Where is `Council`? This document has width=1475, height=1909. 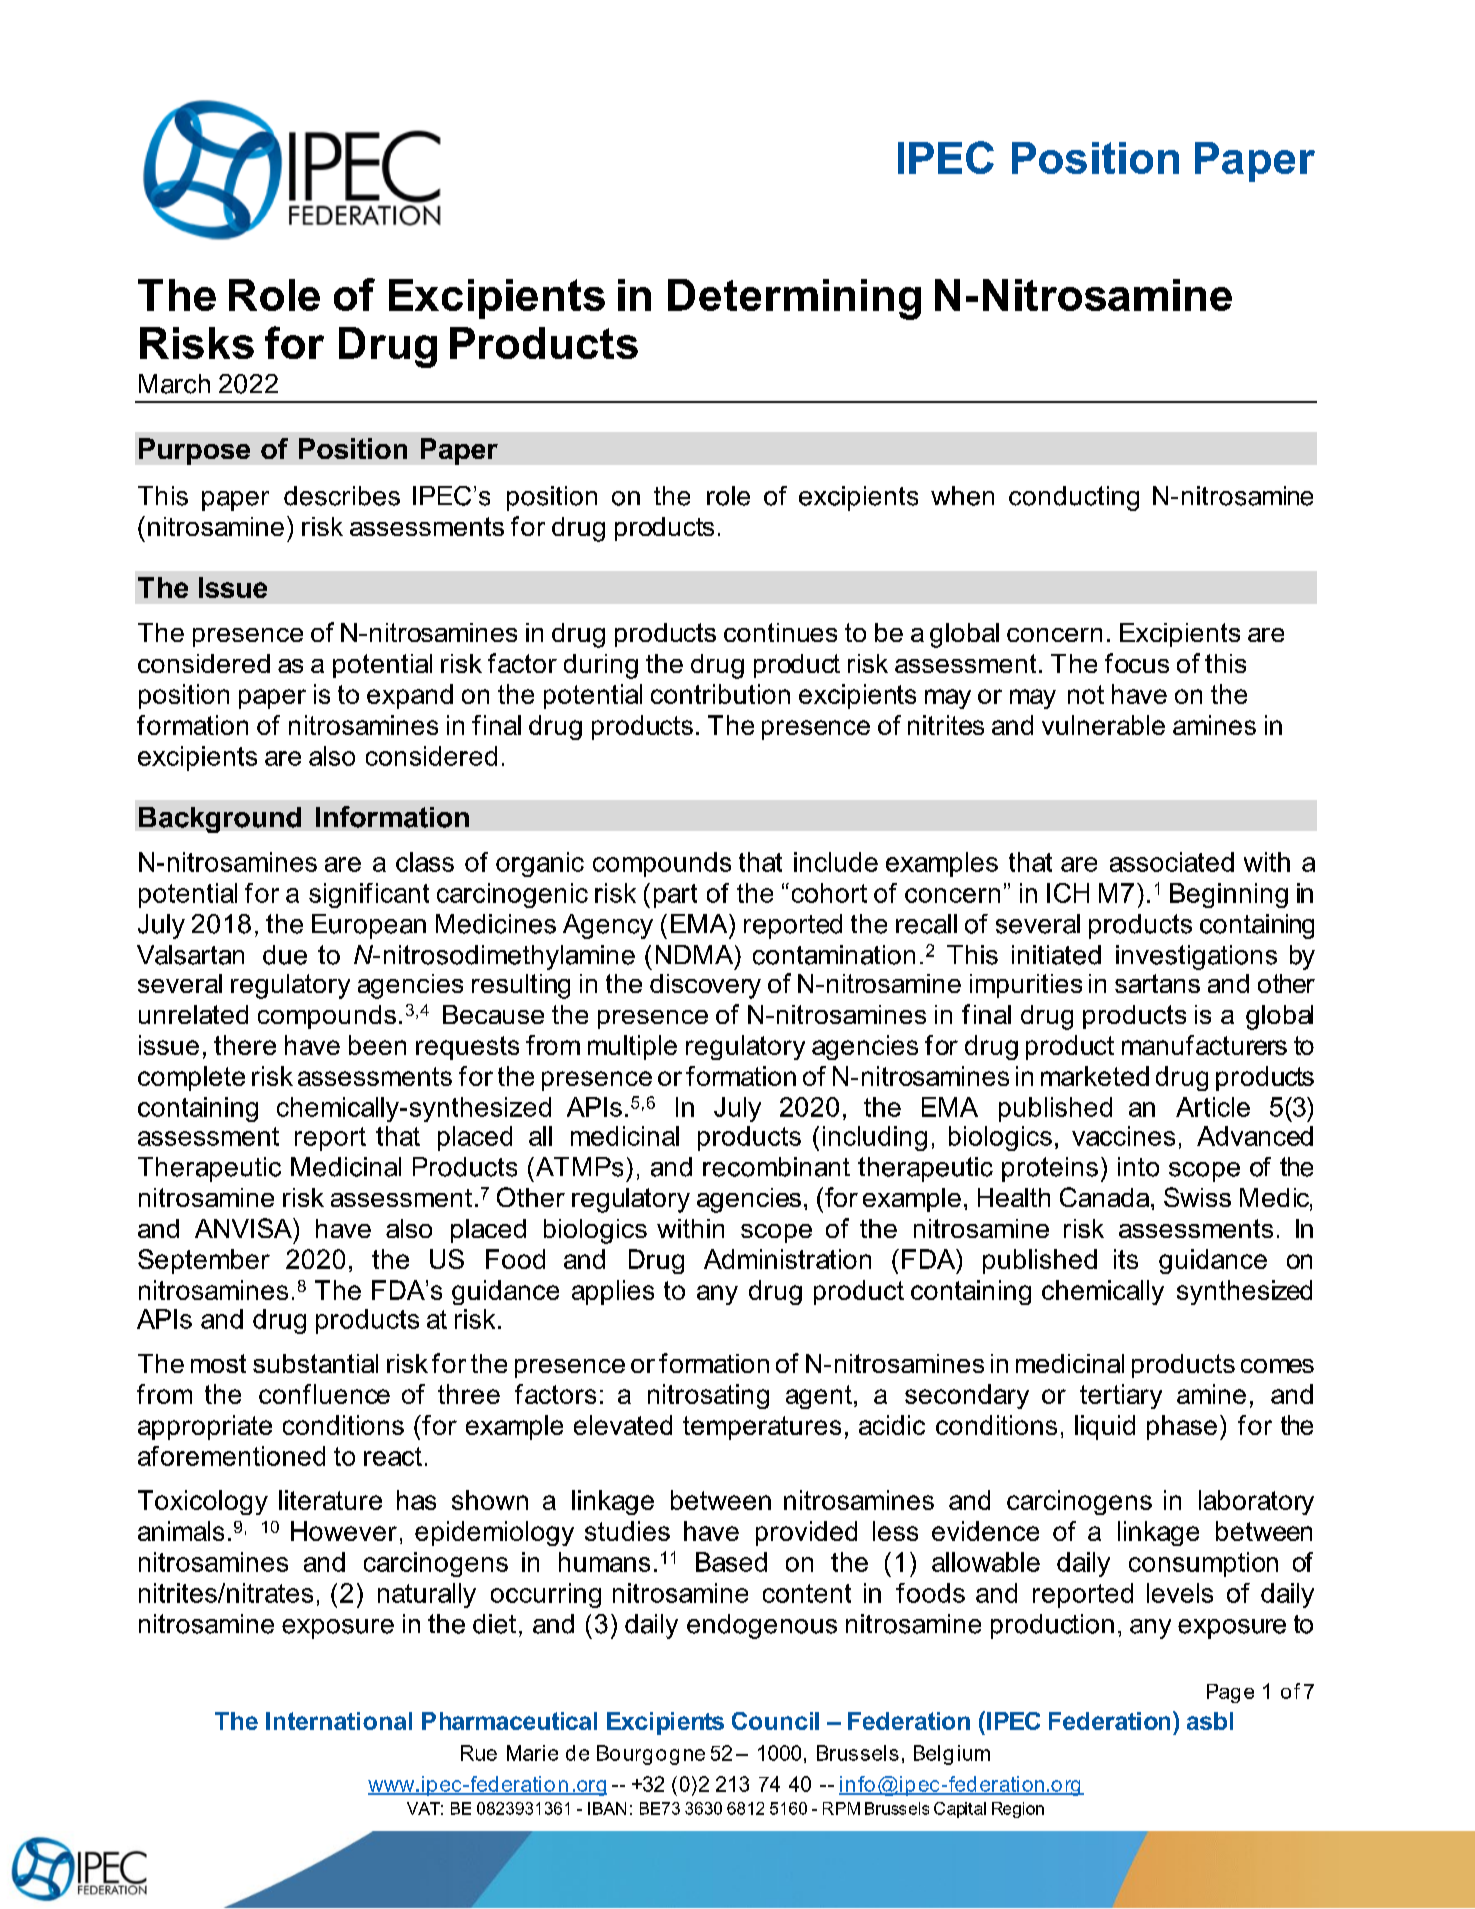 Council is located at coordinates (775, 1721).
